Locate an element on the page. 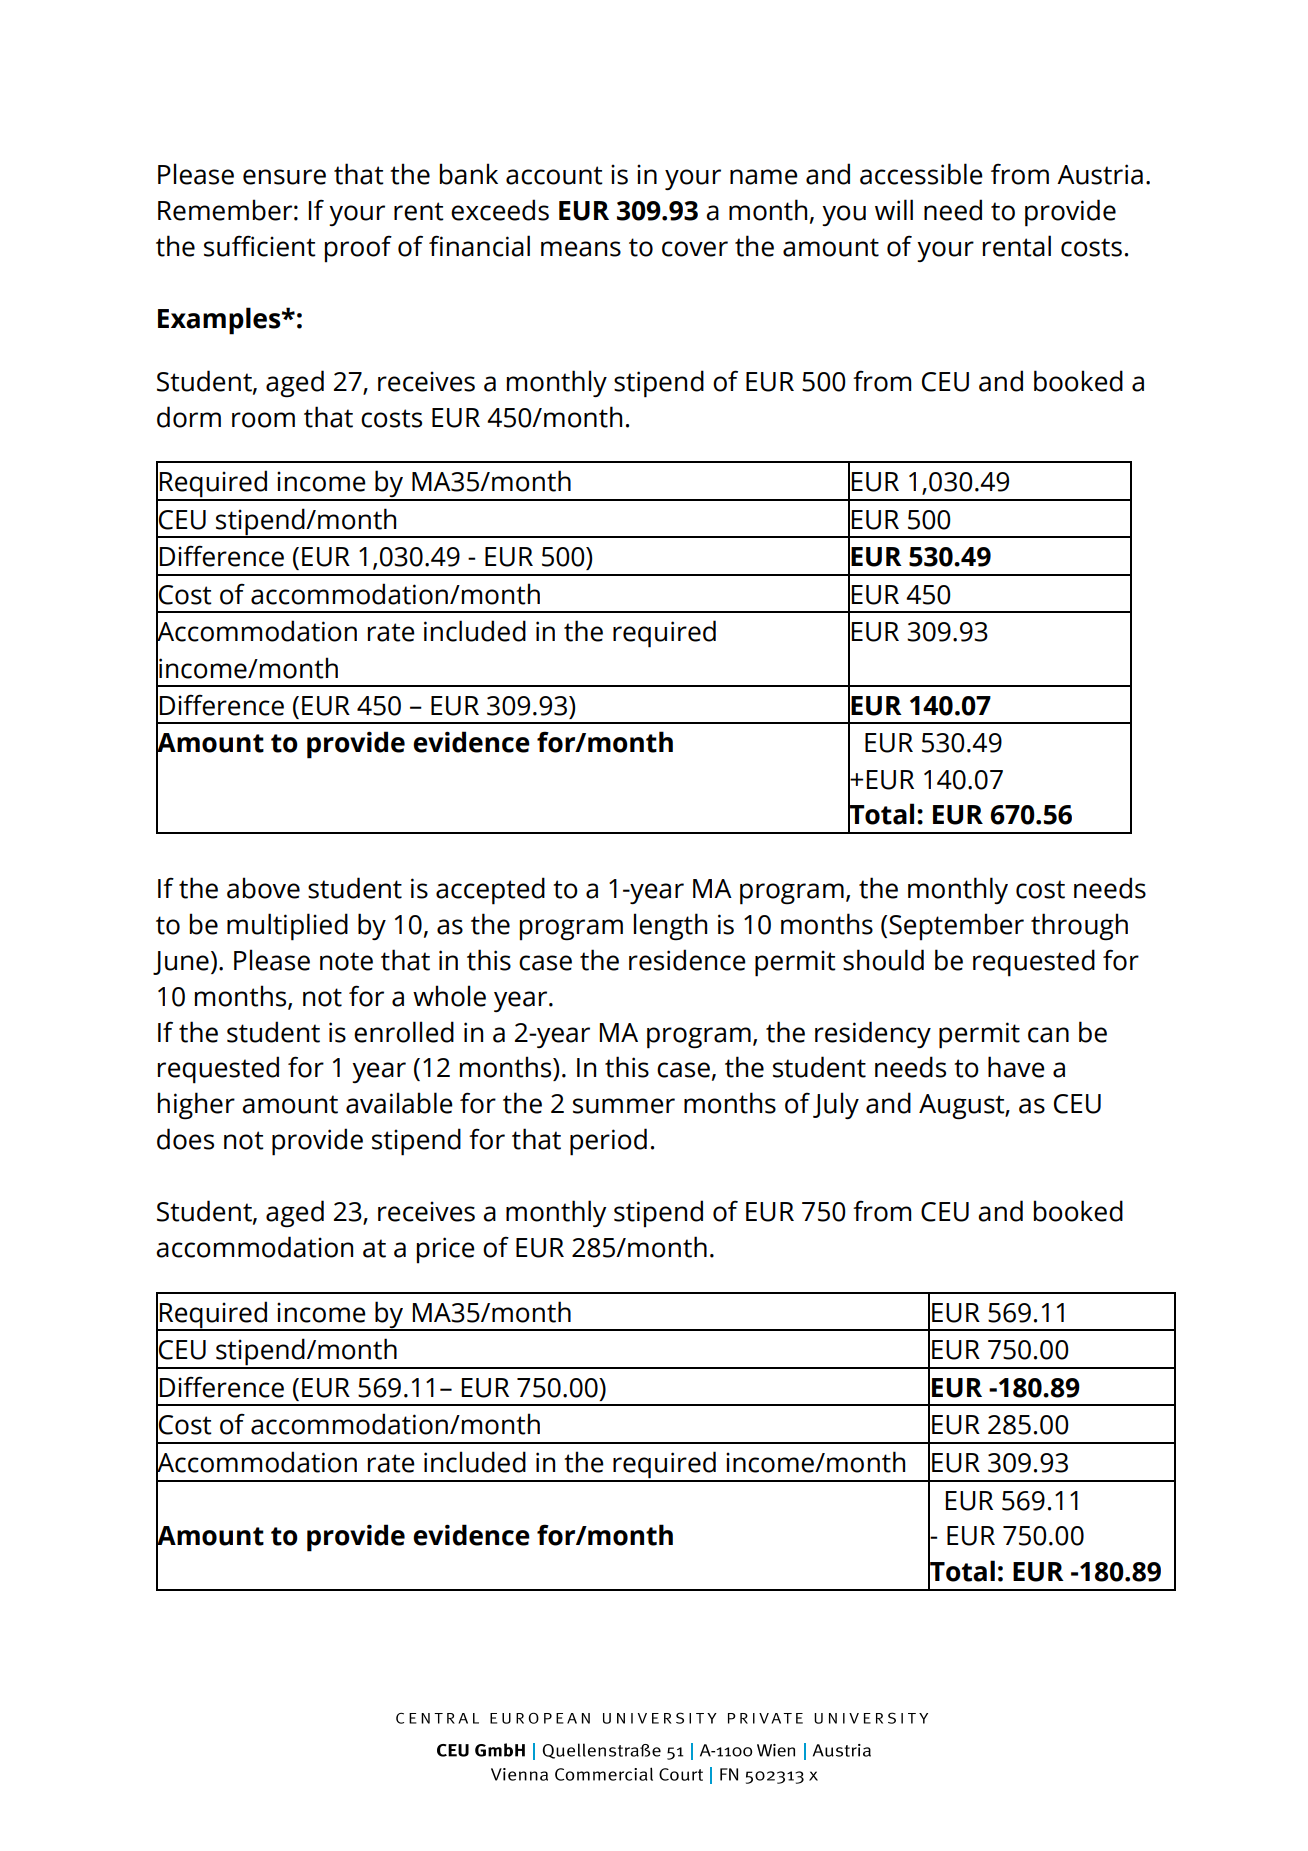 The image size is (1308, 1851). ensure is located at coordinates (284, 177).
